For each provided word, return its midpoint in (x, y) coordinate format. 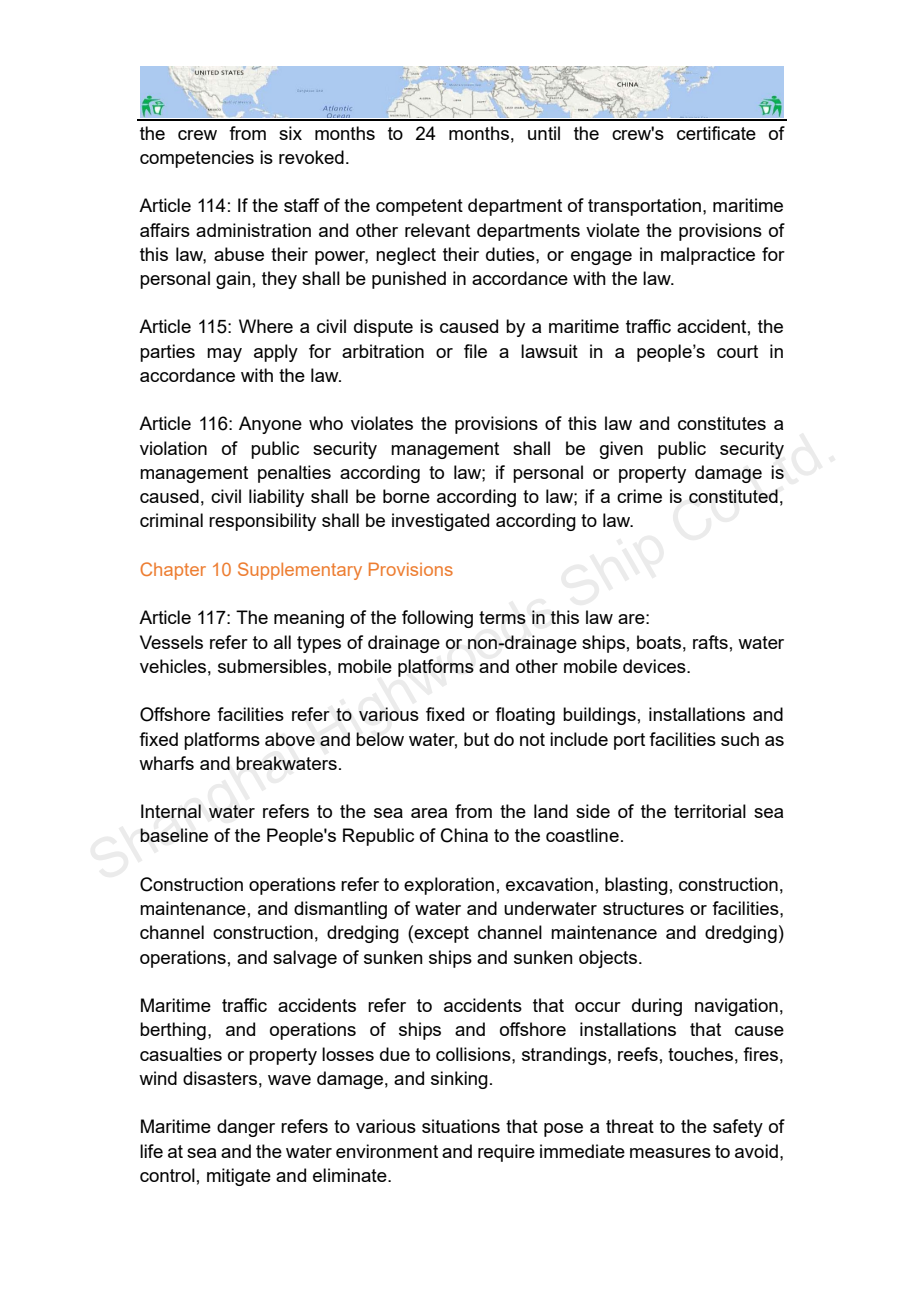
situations (461, 1126)
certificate (716, 133)
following (437, 619)
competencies (197, 159)
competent (419, 207)
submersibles (273, 666)
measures (670, 1153)
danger (246, 1128)
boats (659, 642)
